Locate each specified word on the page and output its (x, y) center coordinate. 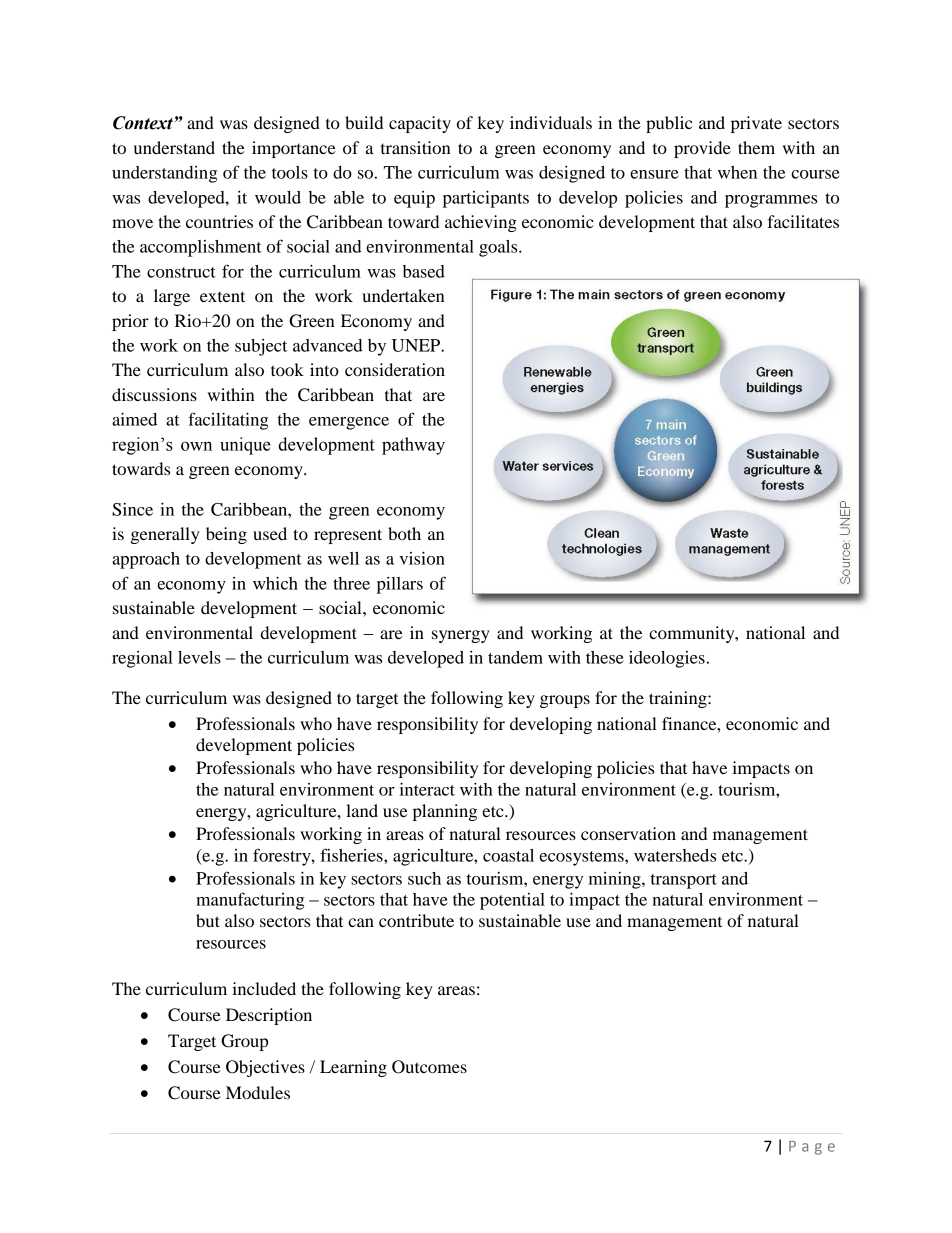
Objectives (265, 1068)
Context (144, 123)
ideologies (667, 659)
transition (416, 147)
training (679, 699)
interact (427, 789)
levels (199, 657)
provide (702, 149)
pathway (413, 446)
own (196, 446)
